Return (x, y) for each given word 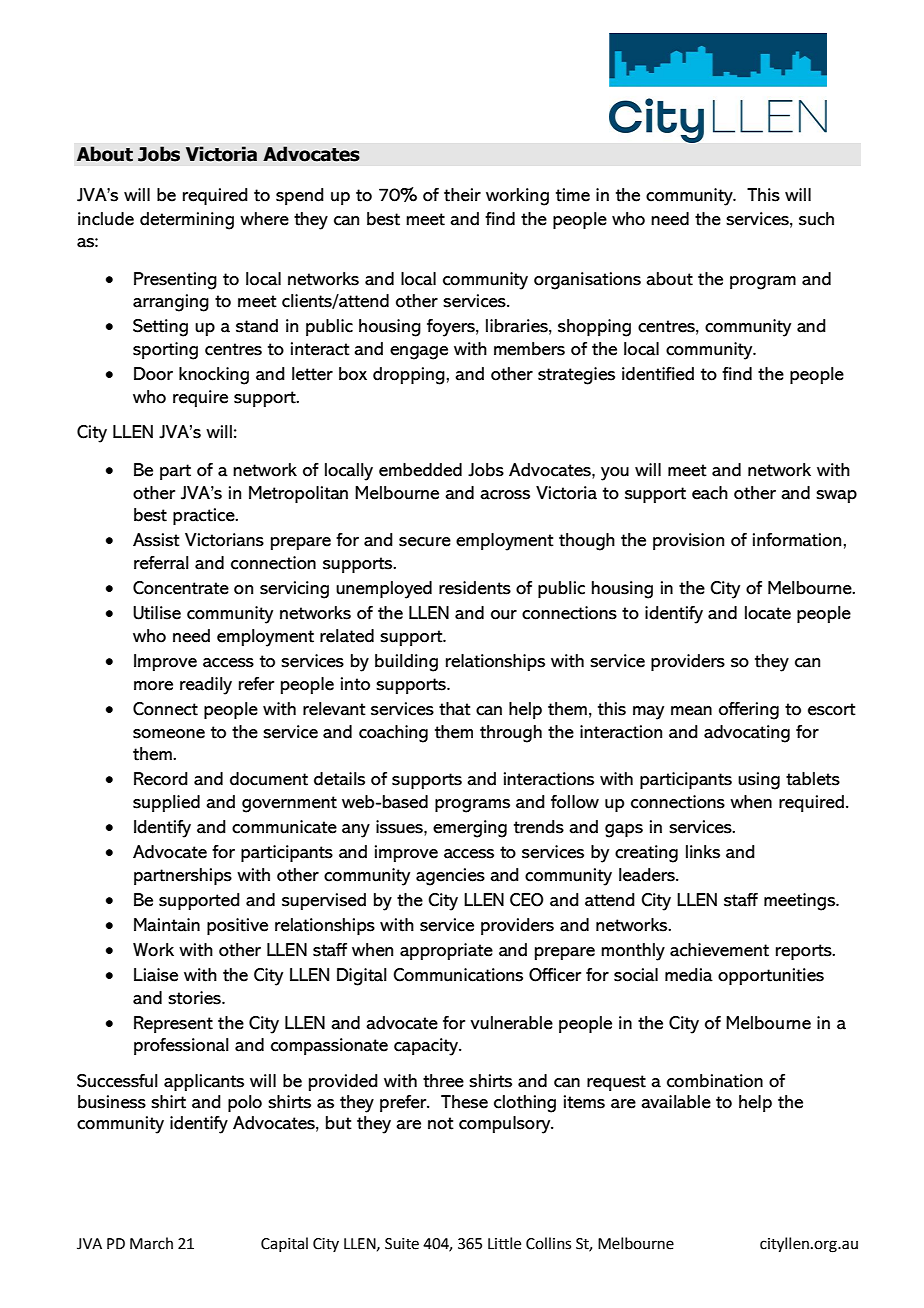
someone (169, 734)
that (455, 709)
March (151, 1243)
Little (504, 1243)
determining (187, 221)
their (462, 195)
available (676, 1102)
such (816, 219)
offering (749, 711)
